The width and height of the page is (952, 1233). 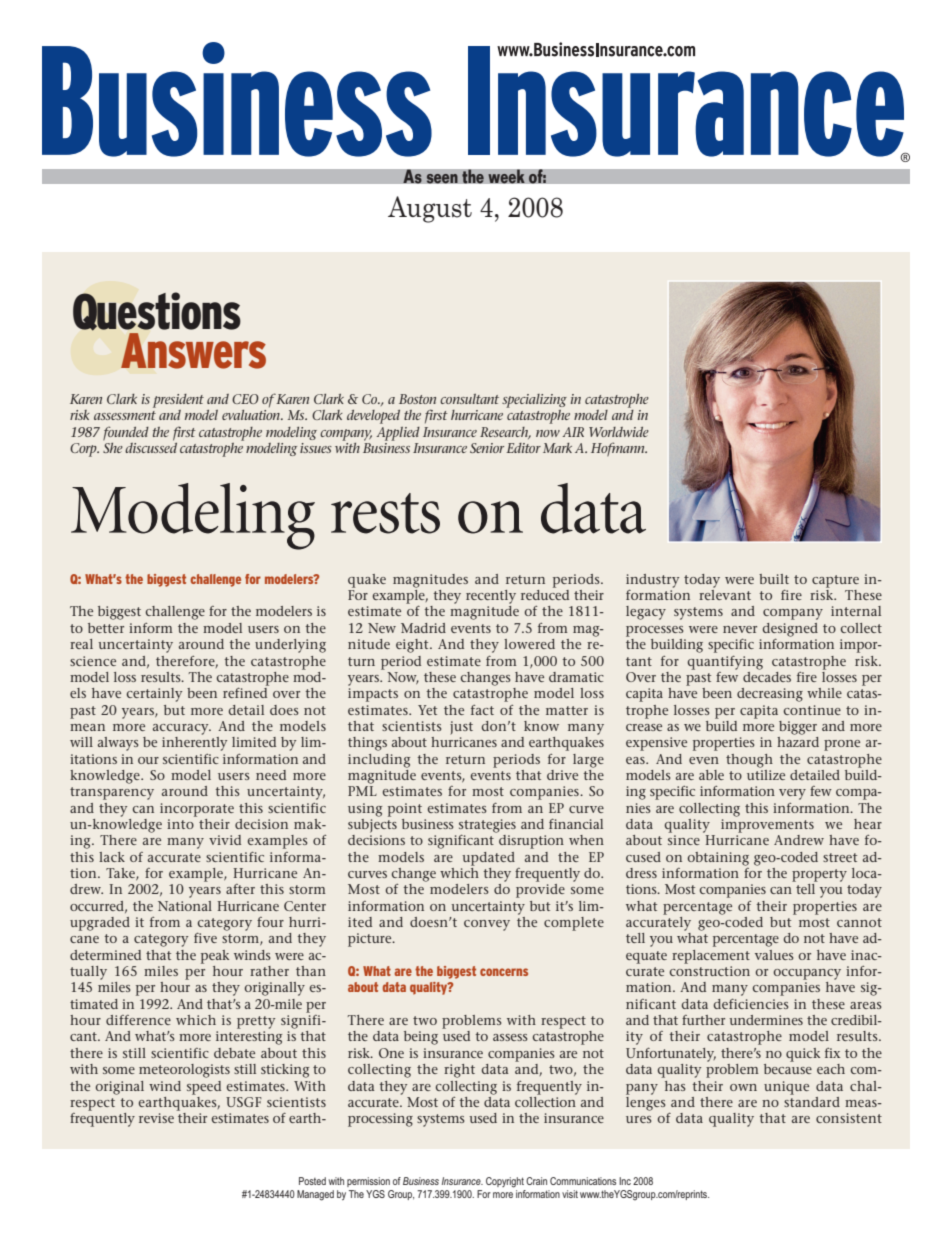 What do you see at coordinates (767, 826) in the page?
I see `improvements` at bounding box center [767, 826].
